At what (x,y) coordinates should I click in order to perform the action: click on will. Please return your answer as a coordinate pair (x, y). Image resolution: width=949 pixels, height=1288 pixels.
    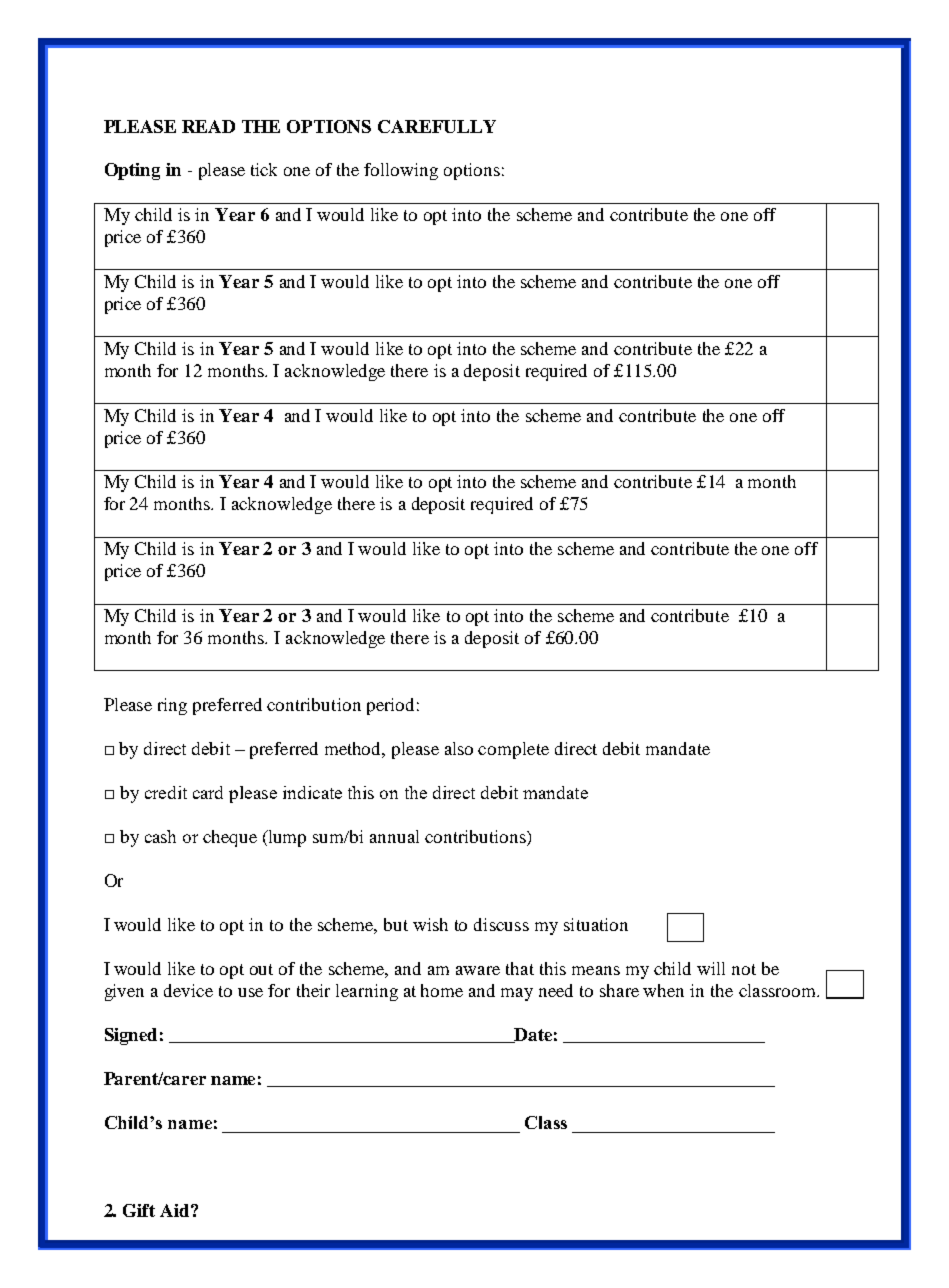
    Looking at the image, I should click on (711, 968).
